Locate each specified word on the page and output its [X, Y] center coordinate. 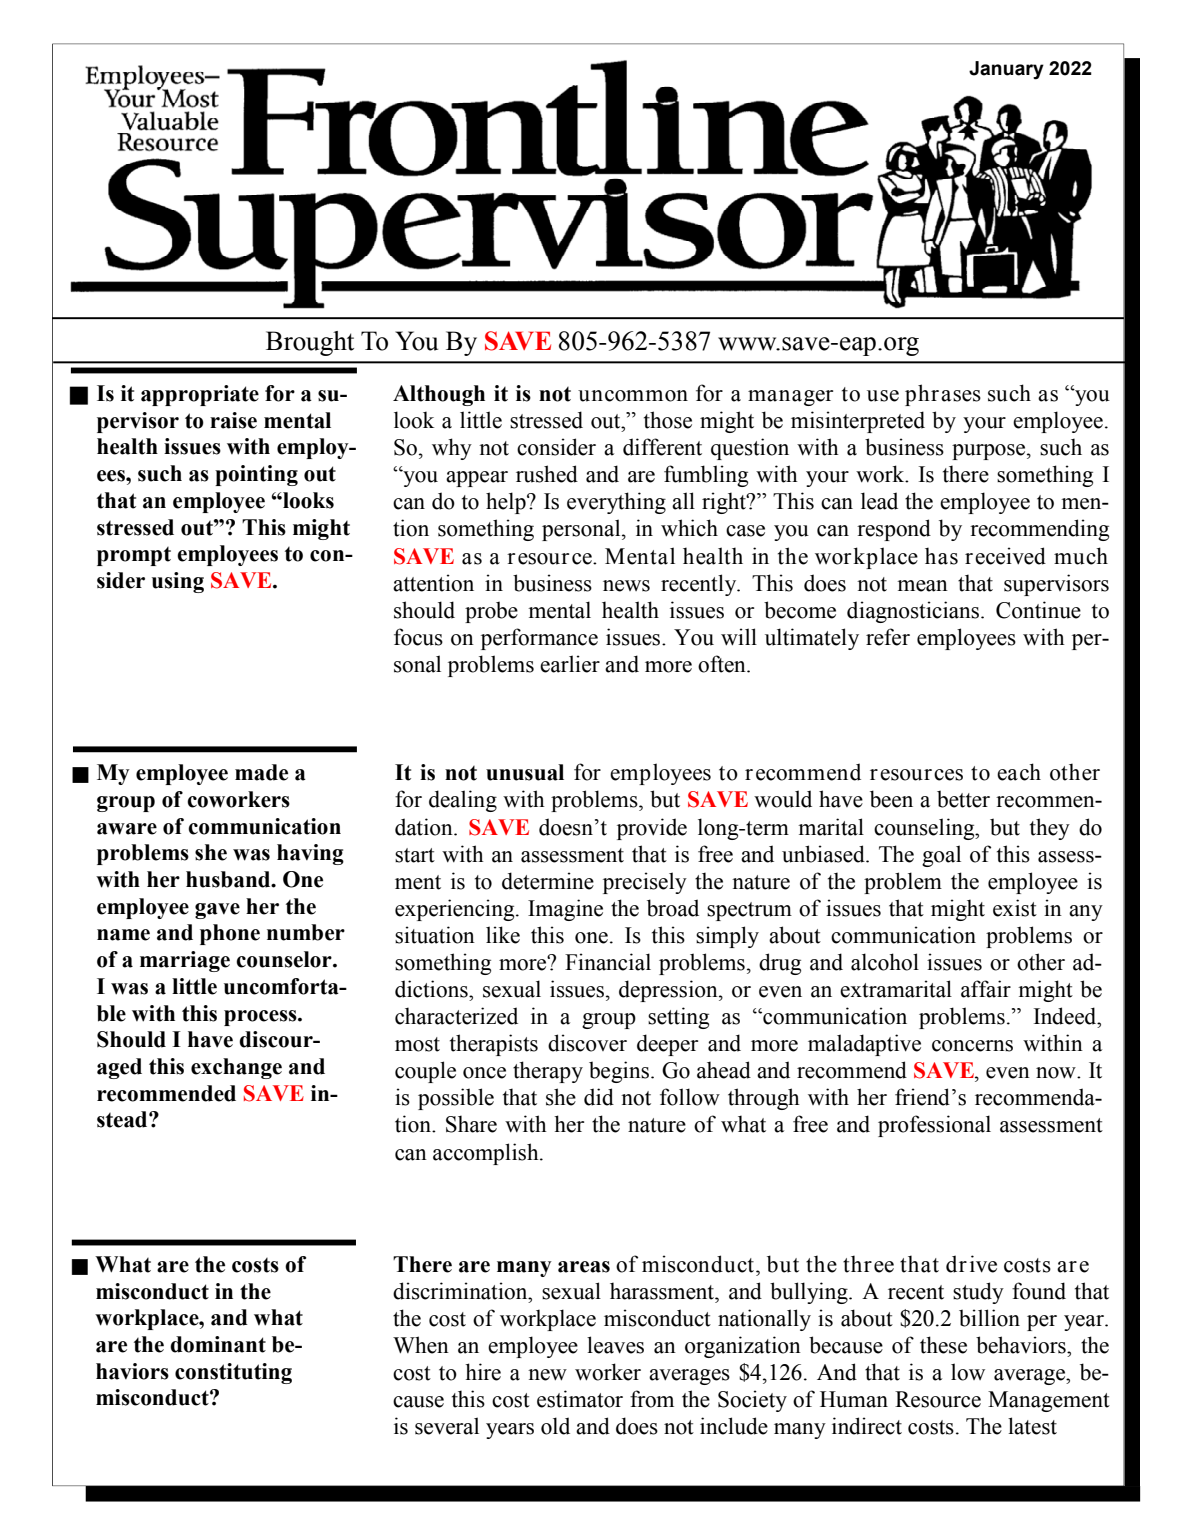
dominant [218, 1344]
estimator [580, 1399]
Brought [310, 343]
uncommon [633, 396]
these [943, 1345]
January [1006, 70]
